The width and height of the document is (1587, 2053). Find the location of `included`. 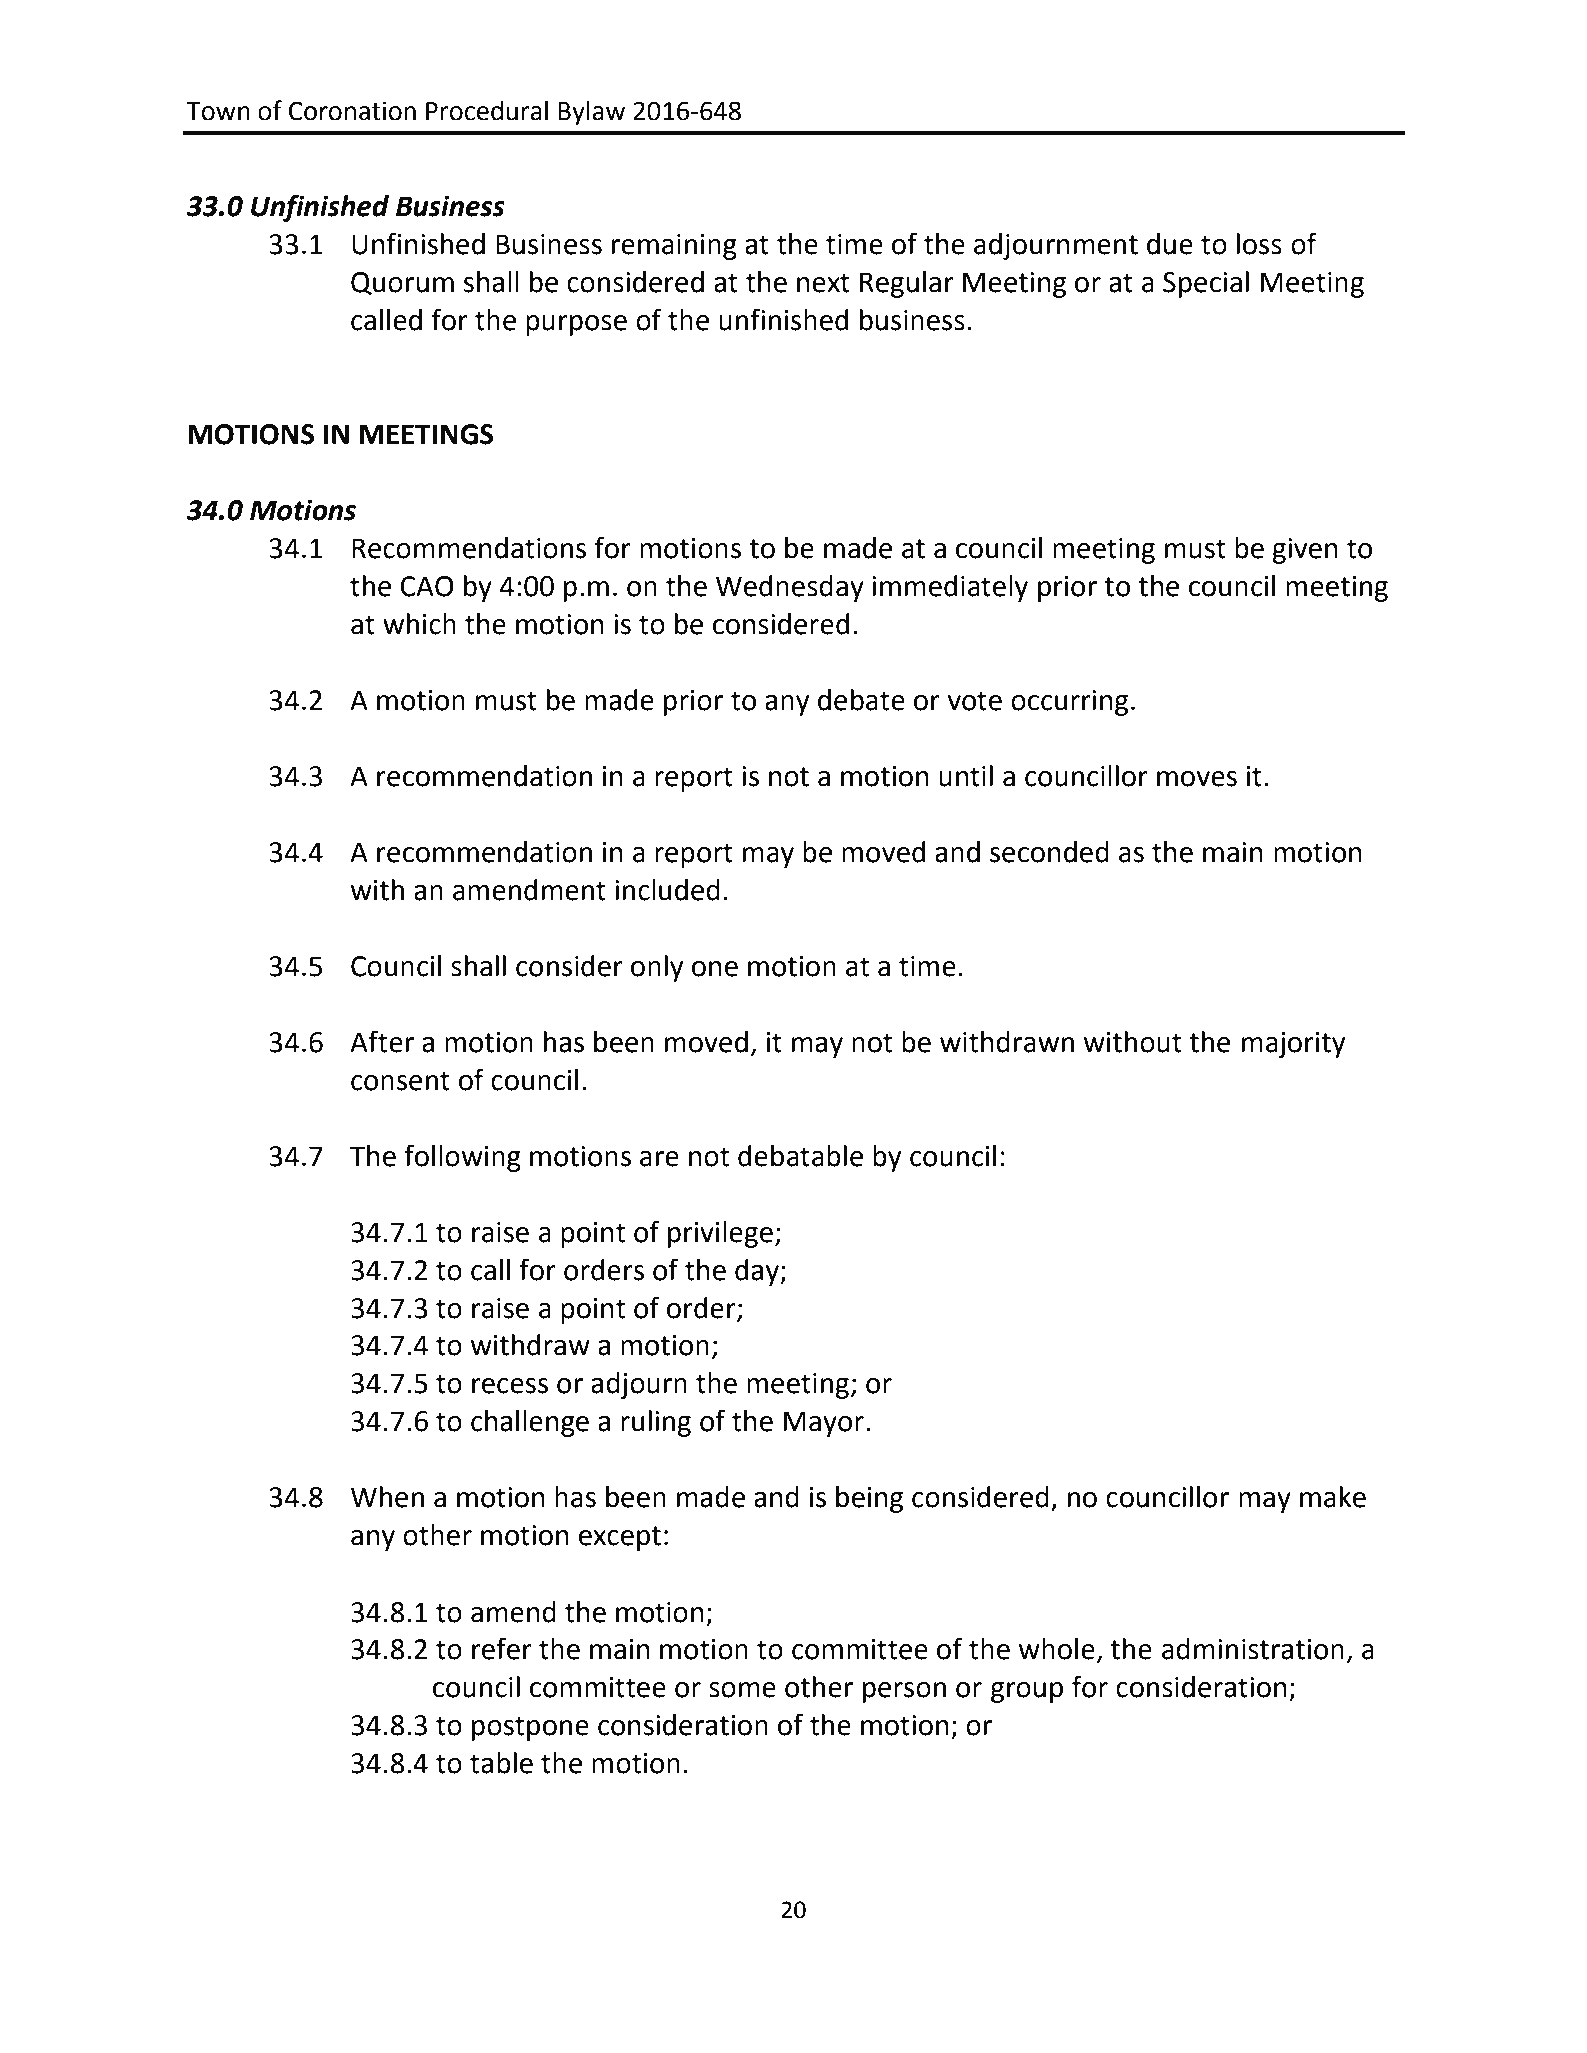

included is located at coordinates (667, 890).
